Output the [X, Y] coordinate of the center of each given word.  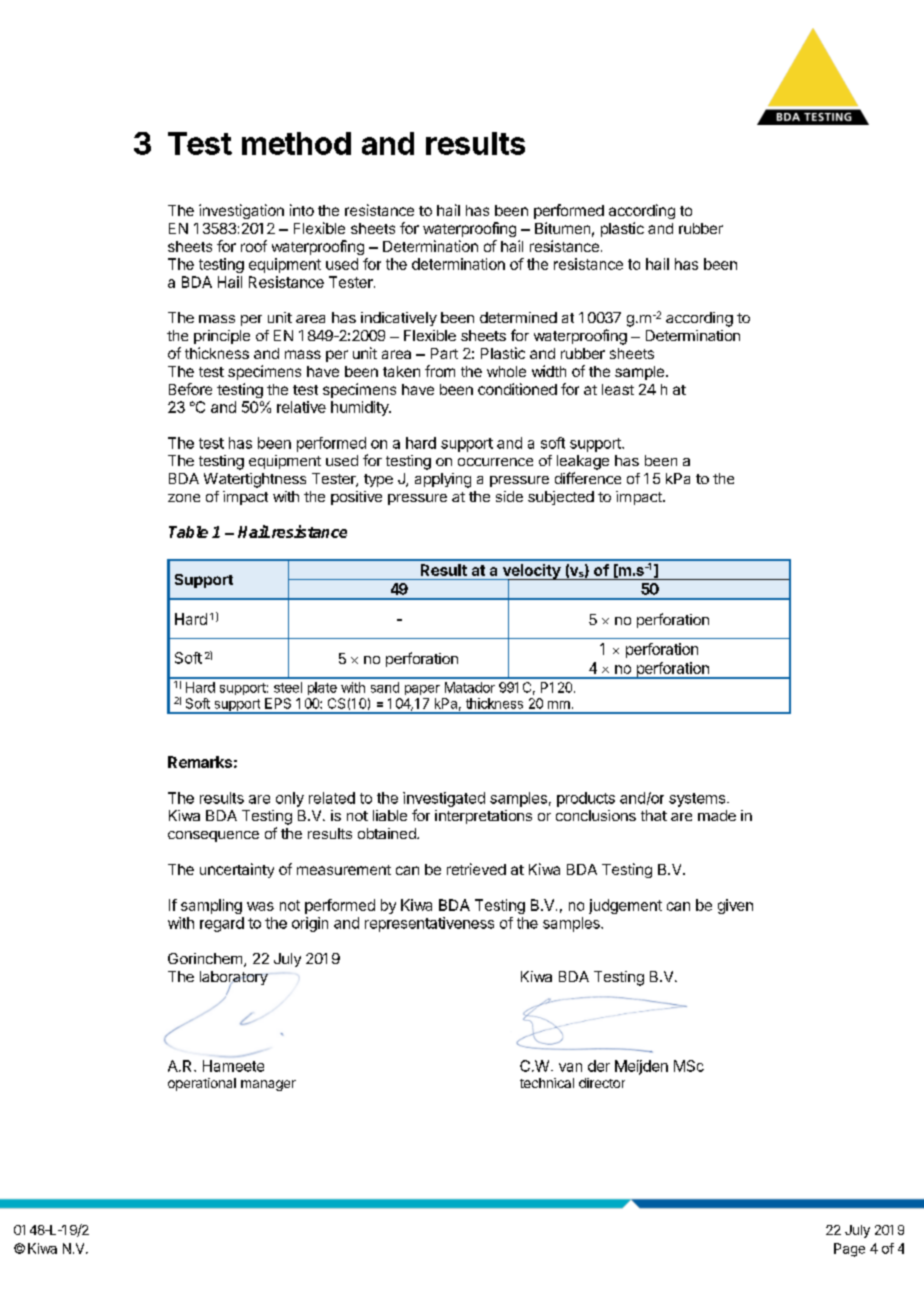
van [570, 1067]
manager [268, 1085]
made [717, 815]
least [618, 389]
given [735, 906]
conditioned [517, 389]
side [509, 496]
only [290, 799]
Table [188, 532]
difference [588, 478]
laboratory [234, 979]
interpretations [483, 817]
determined [518, 317]
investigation [241, 211]
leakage [583, 462]
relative [301, 407]
